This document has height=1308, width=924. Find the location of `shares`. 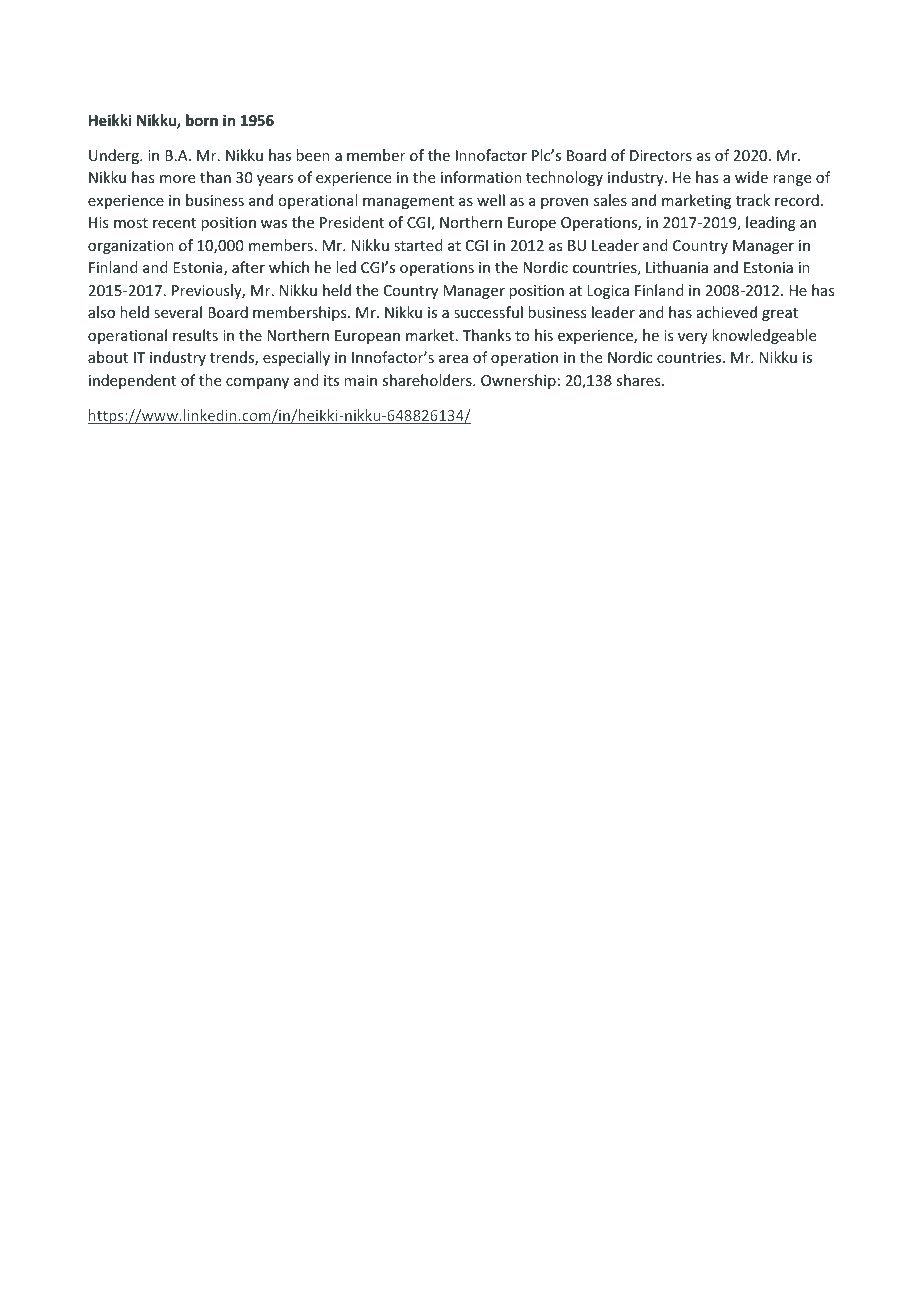

shares is located at coordinates (639, 380).
